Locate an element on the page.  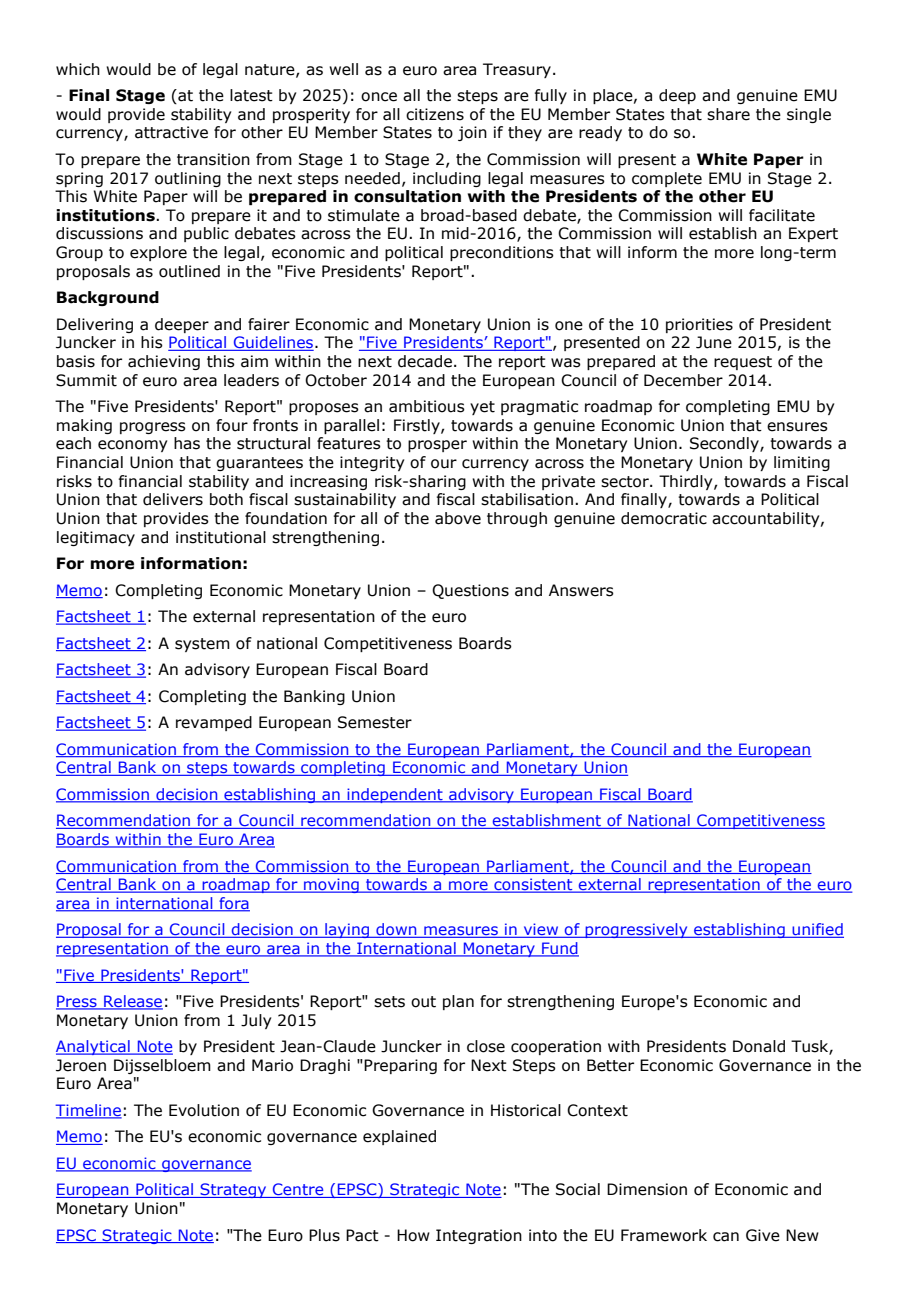
attractive is located at coordinates (171, 132).
